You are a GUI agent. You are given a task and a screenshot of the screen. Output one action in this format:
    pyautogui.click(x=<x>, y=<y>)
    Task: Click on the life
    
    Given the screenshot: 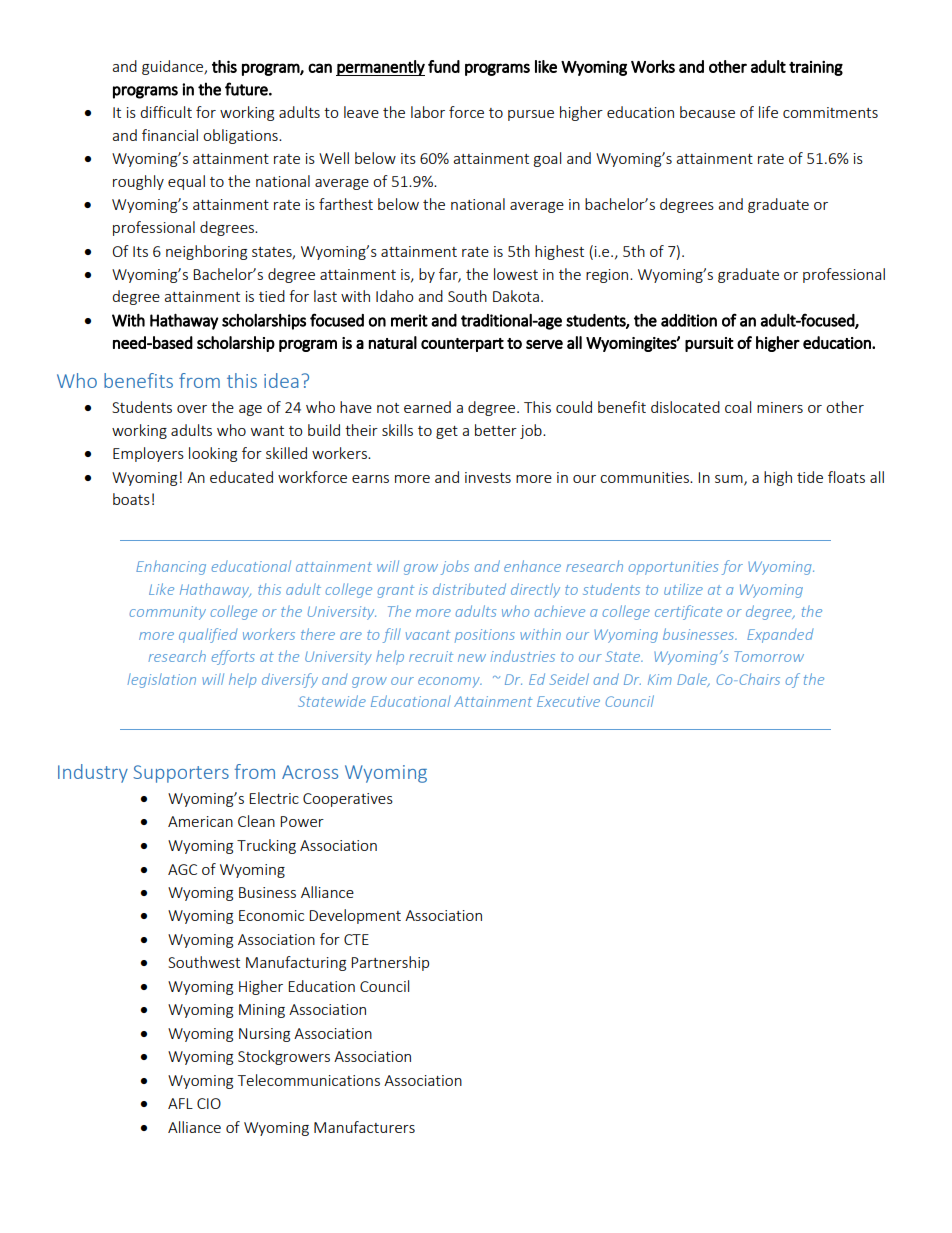 What is the action you would take?
    pyautogui.click(x=768, y=112)
